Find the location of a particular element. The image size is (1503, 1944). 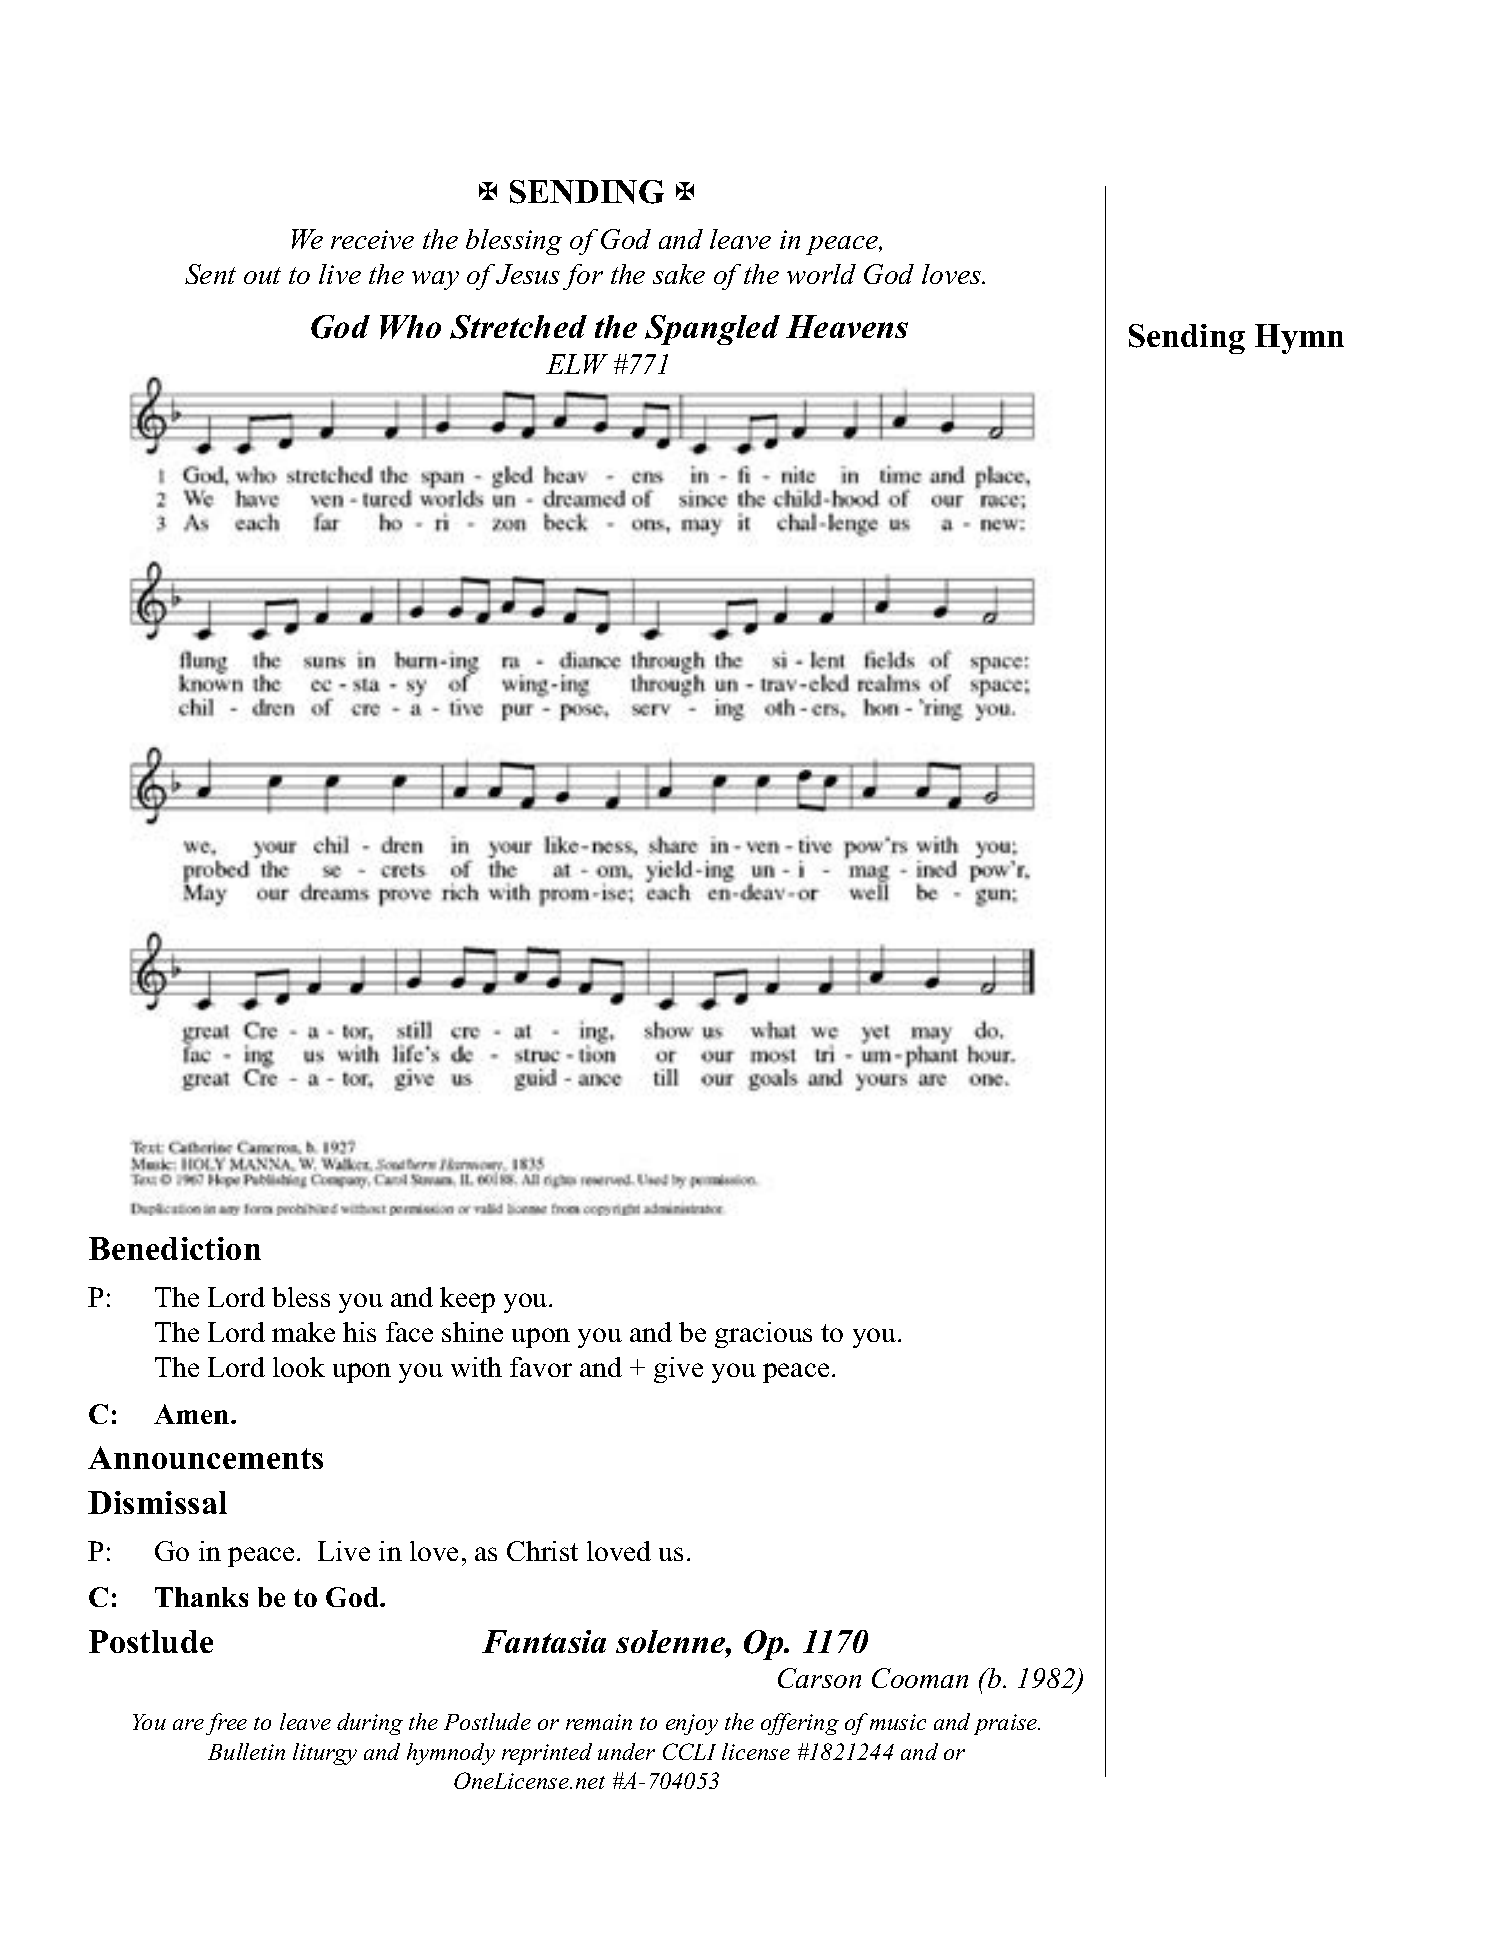

for is located at coordinates (583, 277).
